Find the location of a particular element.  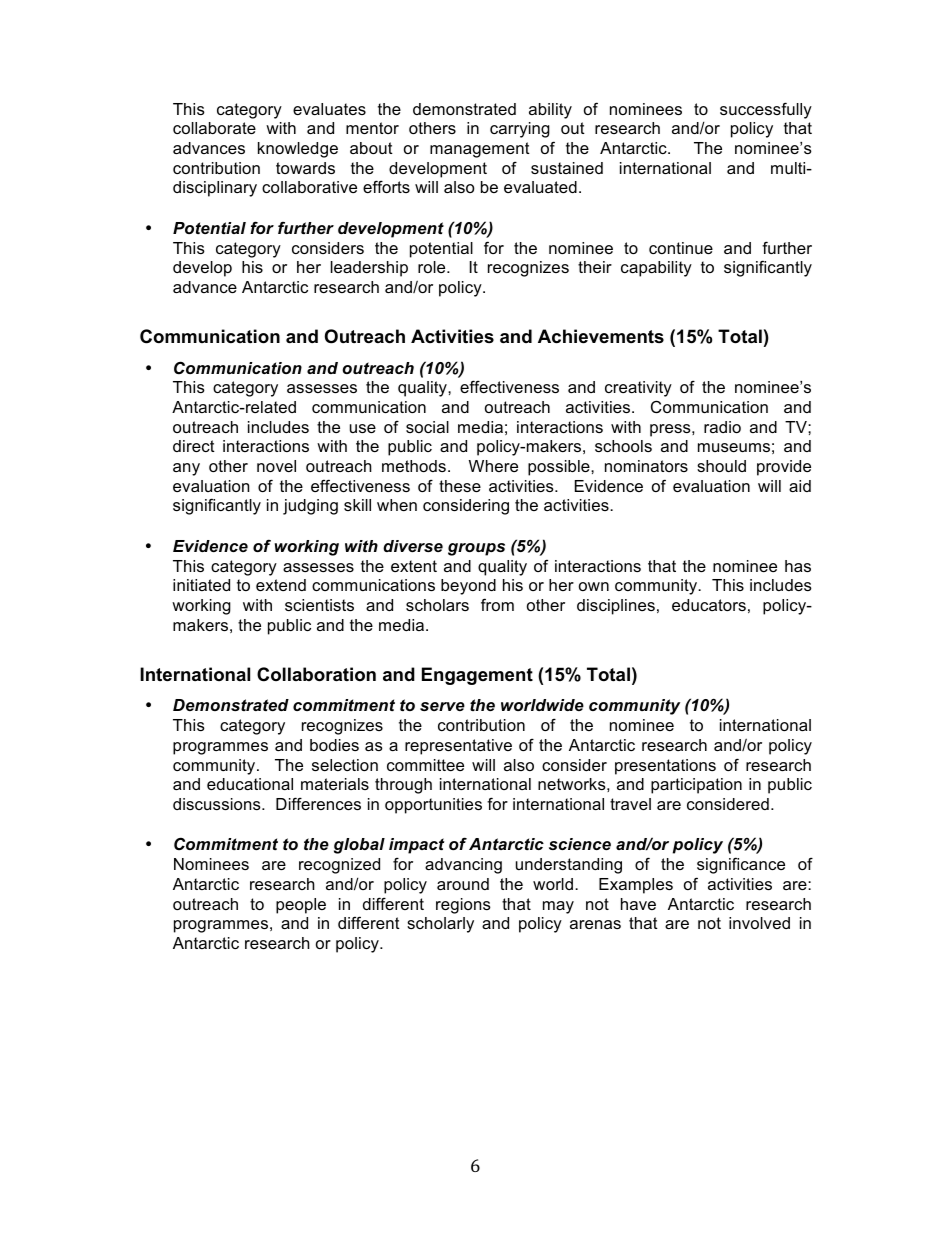

judging is located at coordinates (310, 507).
